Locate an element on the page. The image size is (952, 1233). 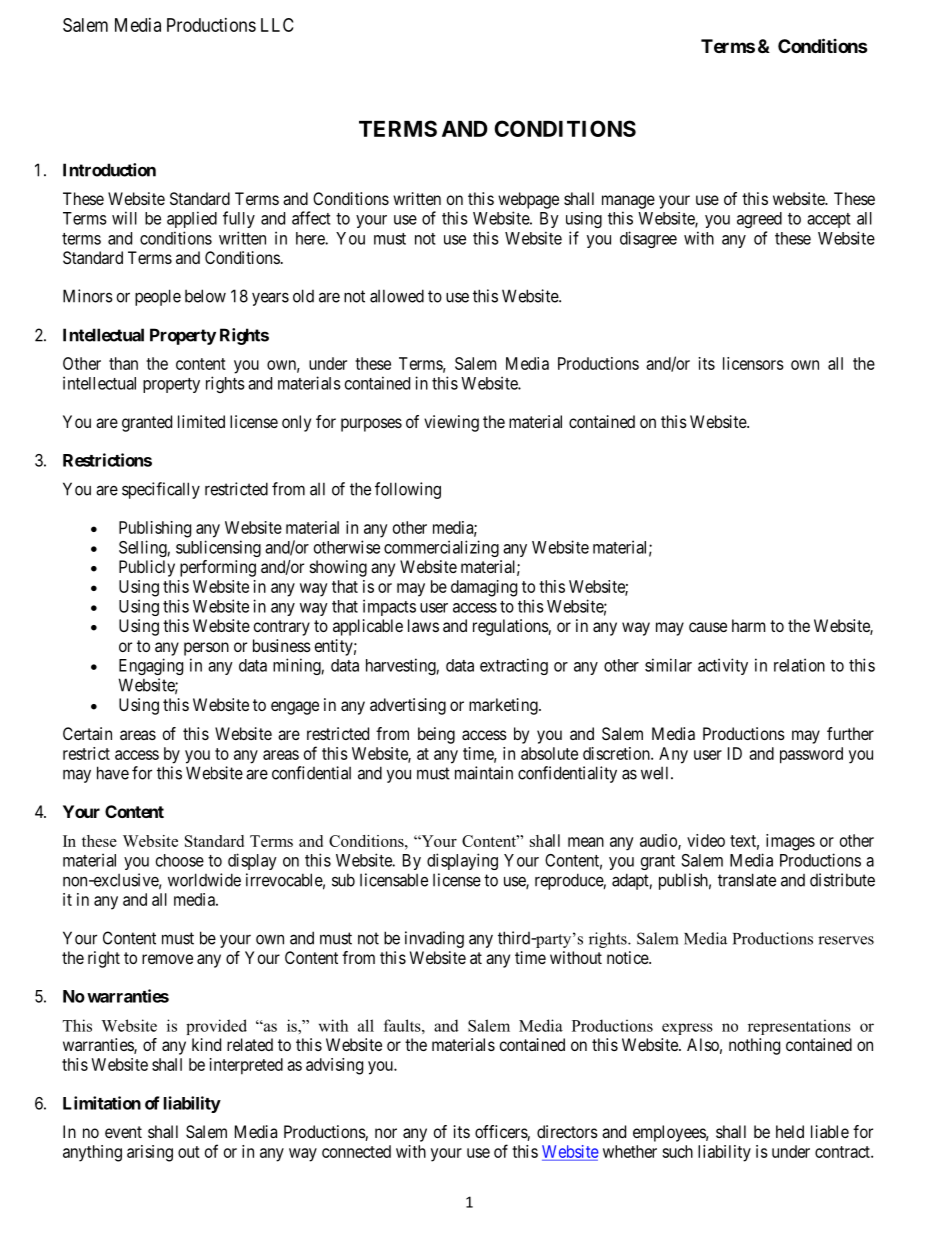
webpage is located at coordinates (528, 200).
